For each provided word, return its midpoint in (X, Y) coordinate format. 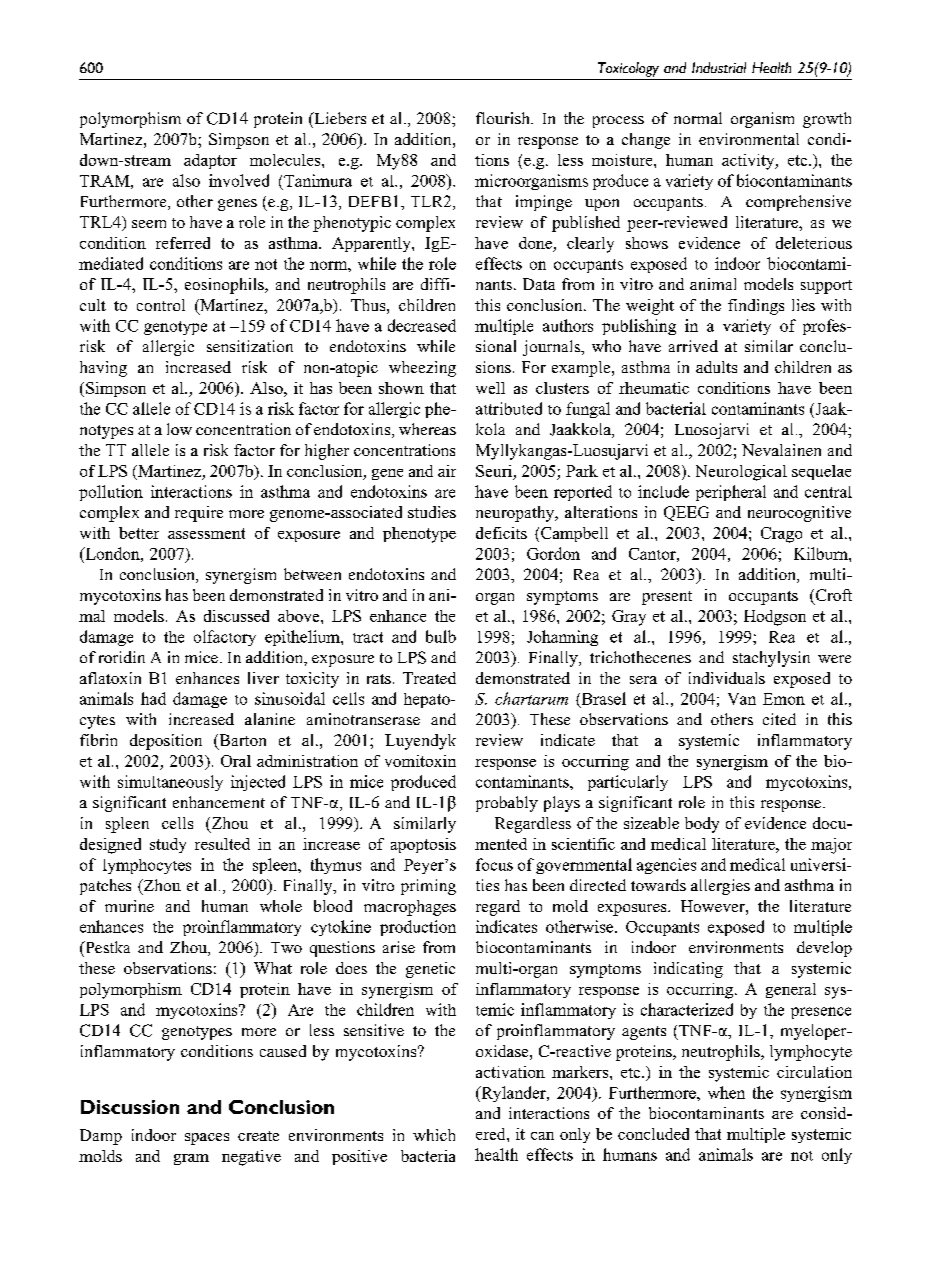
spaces (207, 1139)
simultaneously (170, 783)
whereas (427, 429)
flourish (504, 118)
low (179, 429)
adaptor (210, 161)
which (434, 1135)
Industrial (719, 67)
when (726, 1092)
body (702, 825)
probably (507, 804)
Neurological (741, 473)
